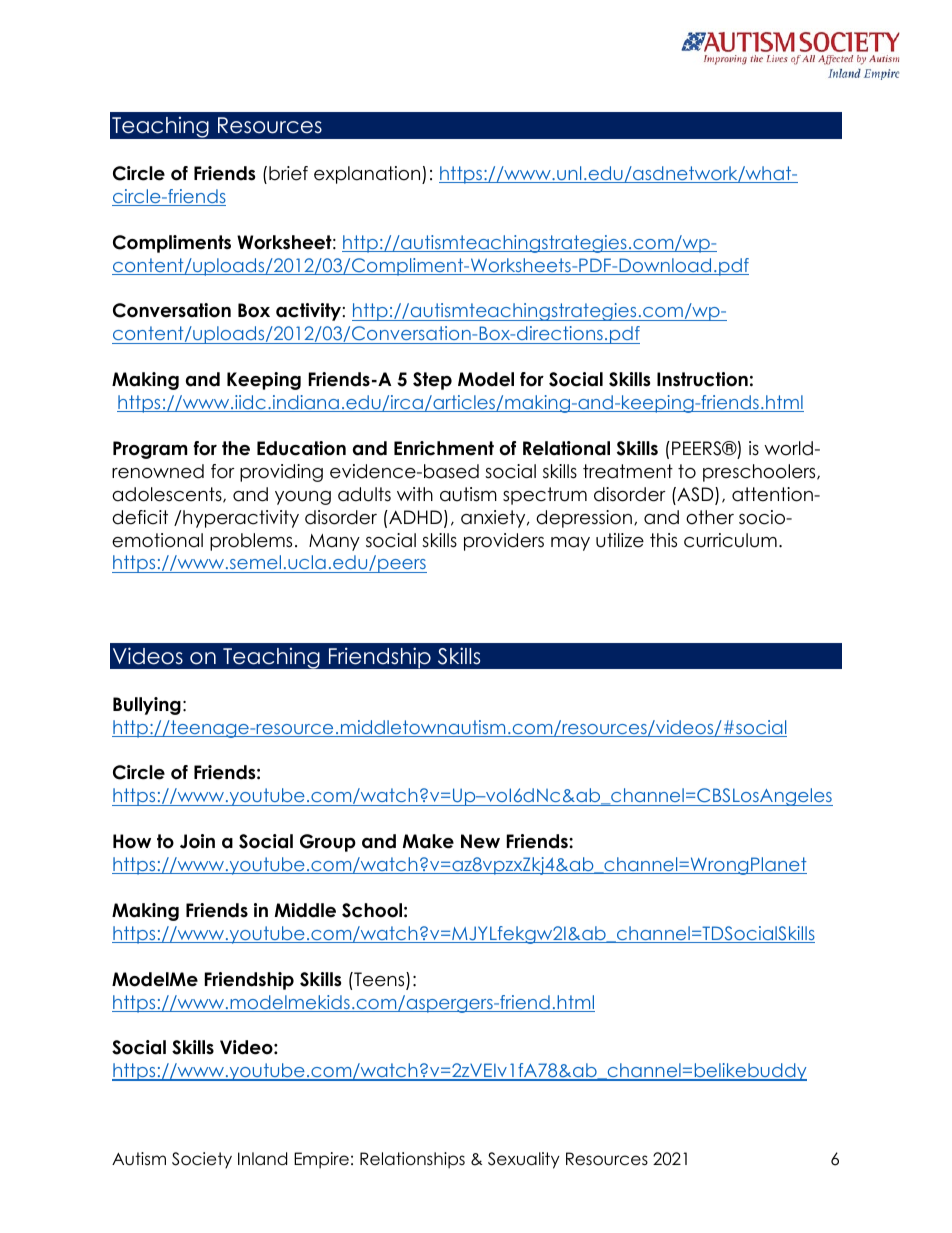 This image has height=1233, width=952. What do you see at coordinates (428, 841) in the image?
I see `Make` at bounding box center [428, 841].
